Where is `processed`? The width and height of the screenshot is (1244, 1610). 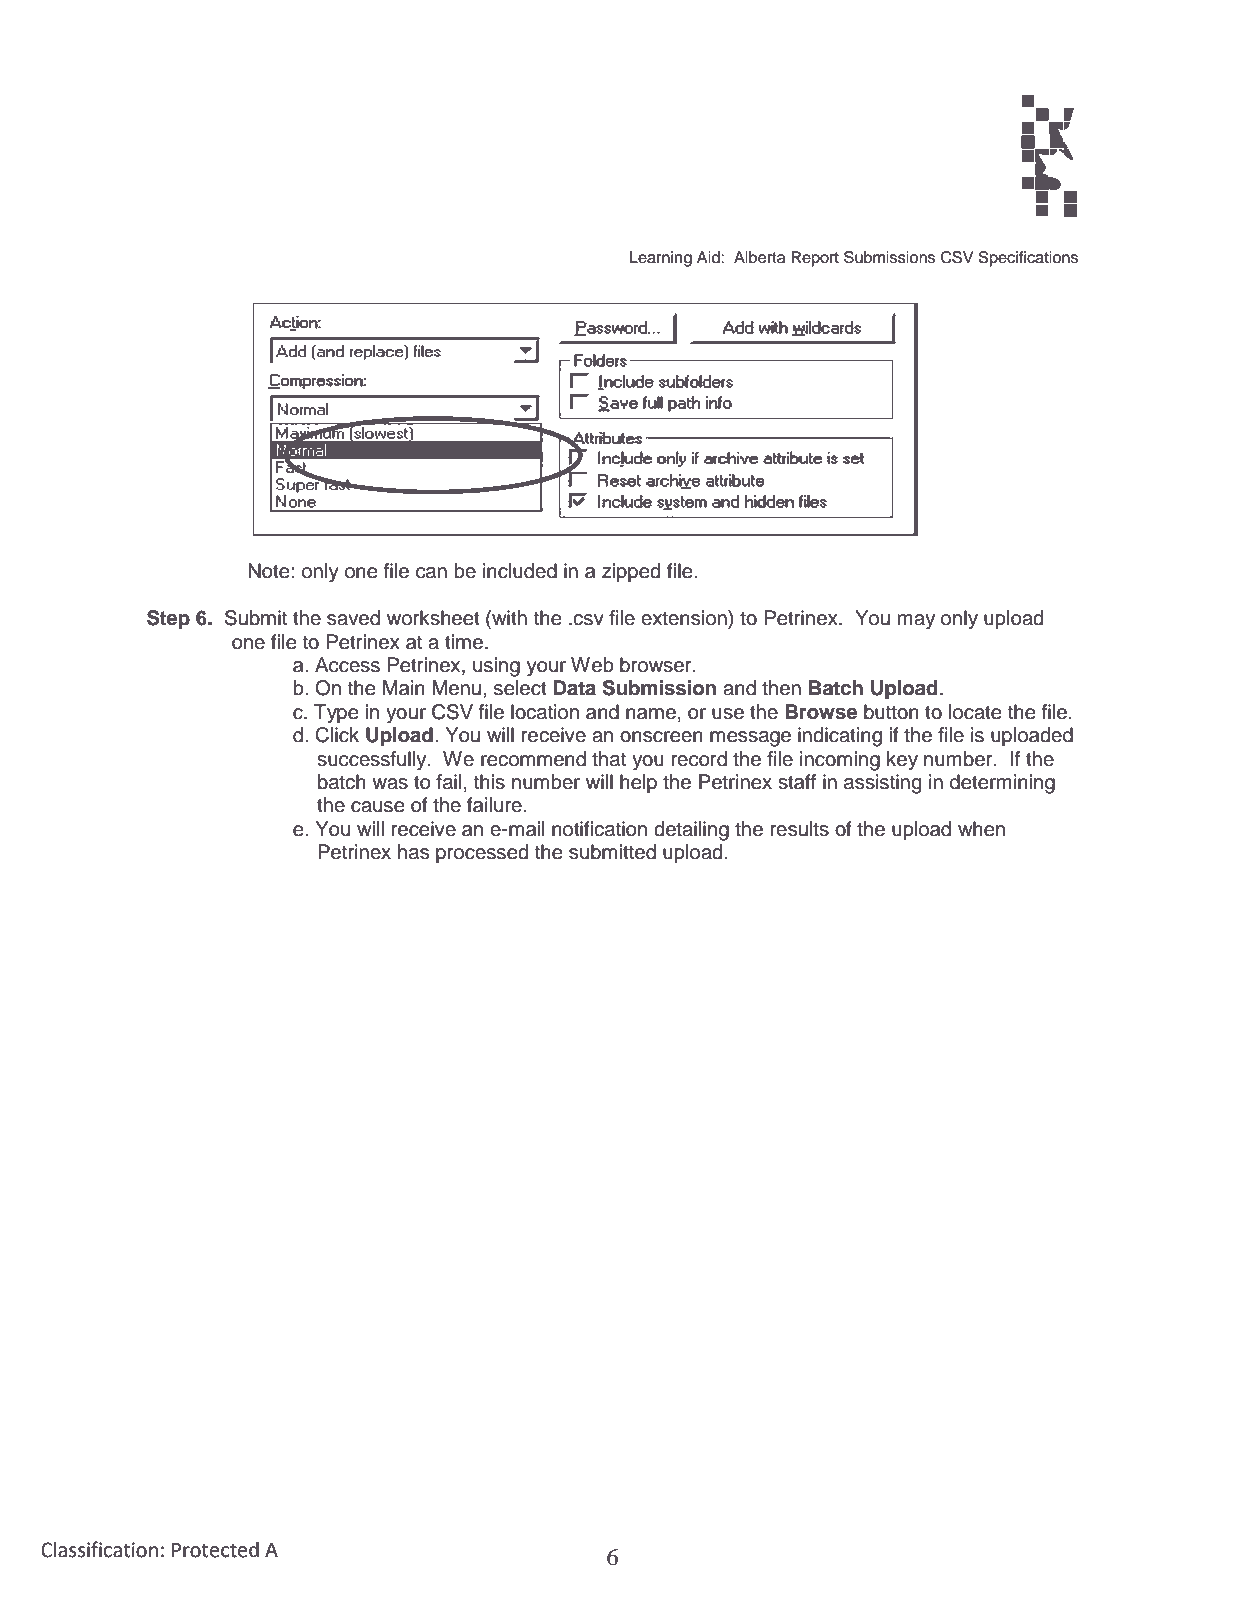
processed is located at coordinates (482, 854).
